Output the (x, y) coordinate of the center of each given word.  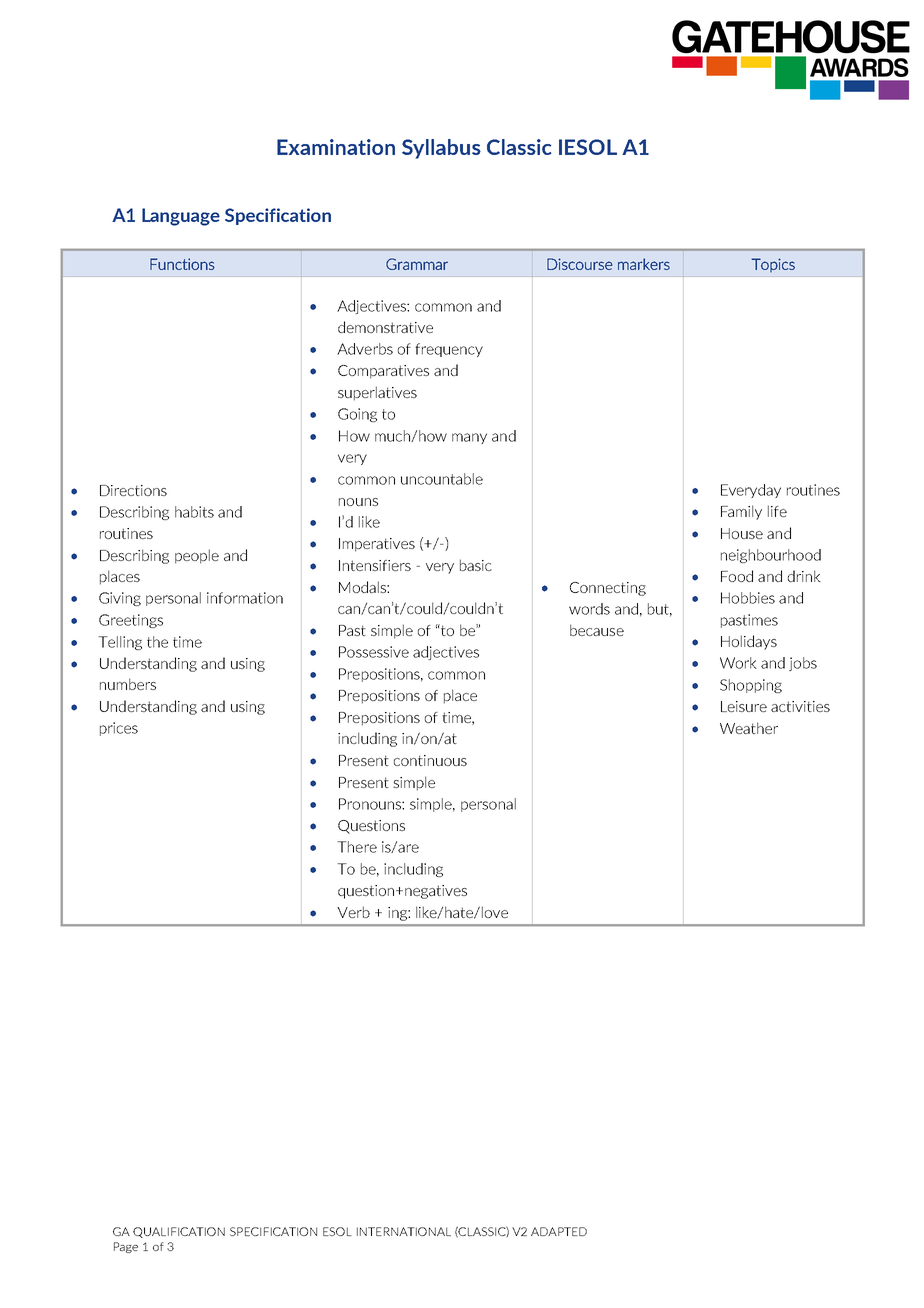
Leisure (744, 706)
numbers (128, 684)
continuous (430, 760)
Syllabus (441, 149)
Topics (773, 265)
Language (181, 217)
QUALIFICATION (179, 1232)
